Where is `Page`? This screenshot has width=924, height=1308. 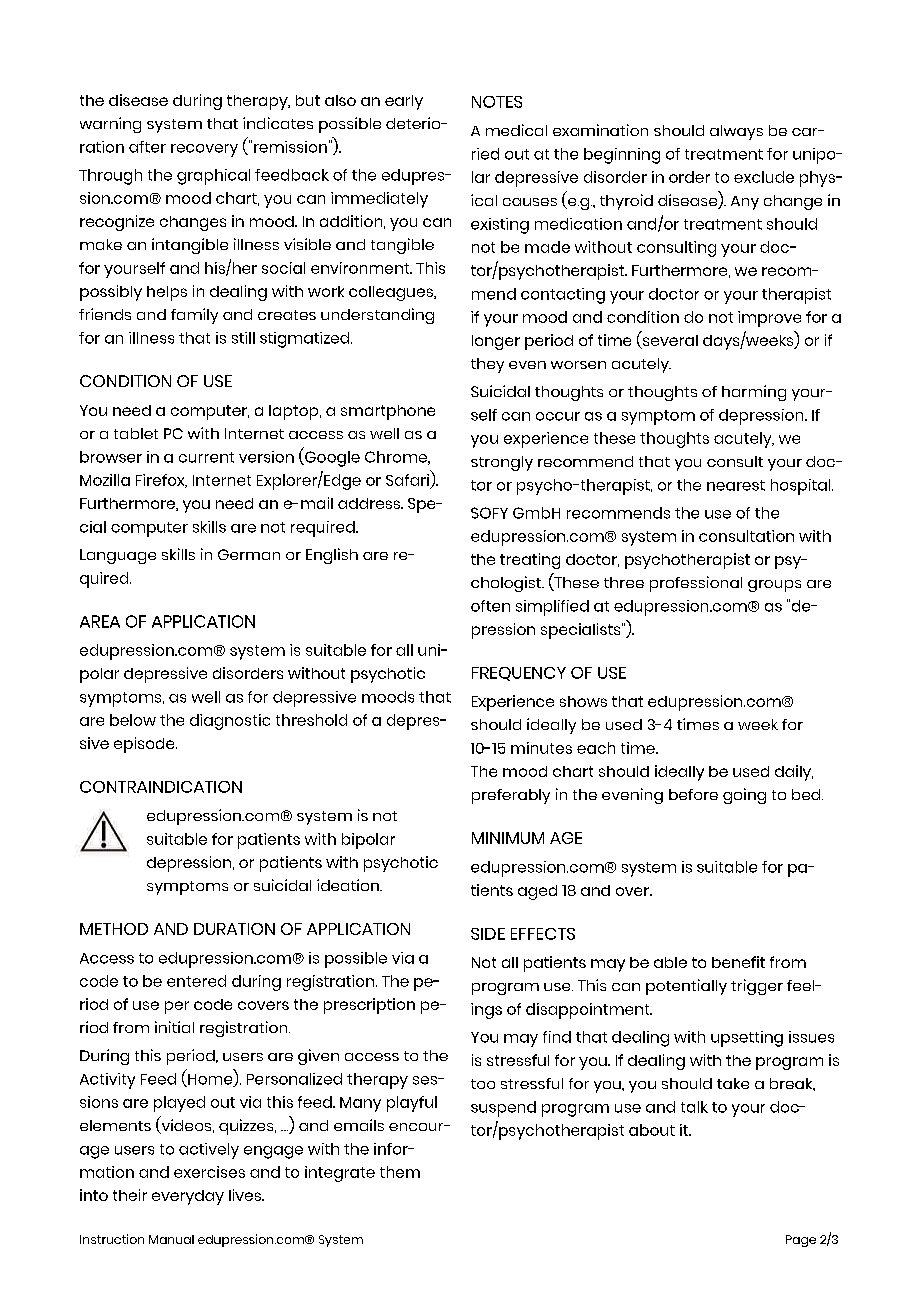 Page is located at coordinates (801, 1241).
